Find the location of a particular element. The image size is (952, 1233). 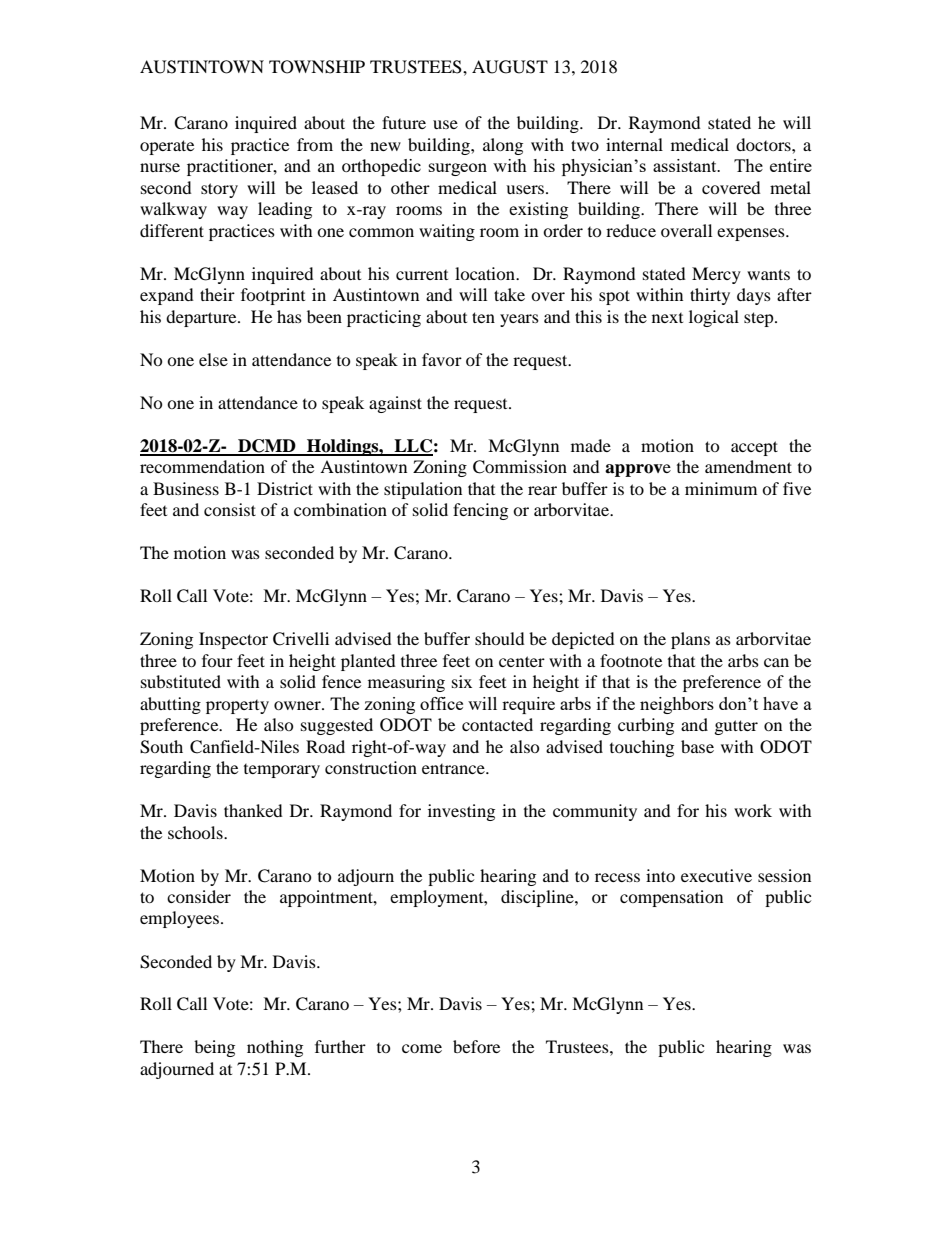

accept is located at coordinates (754, 448).
